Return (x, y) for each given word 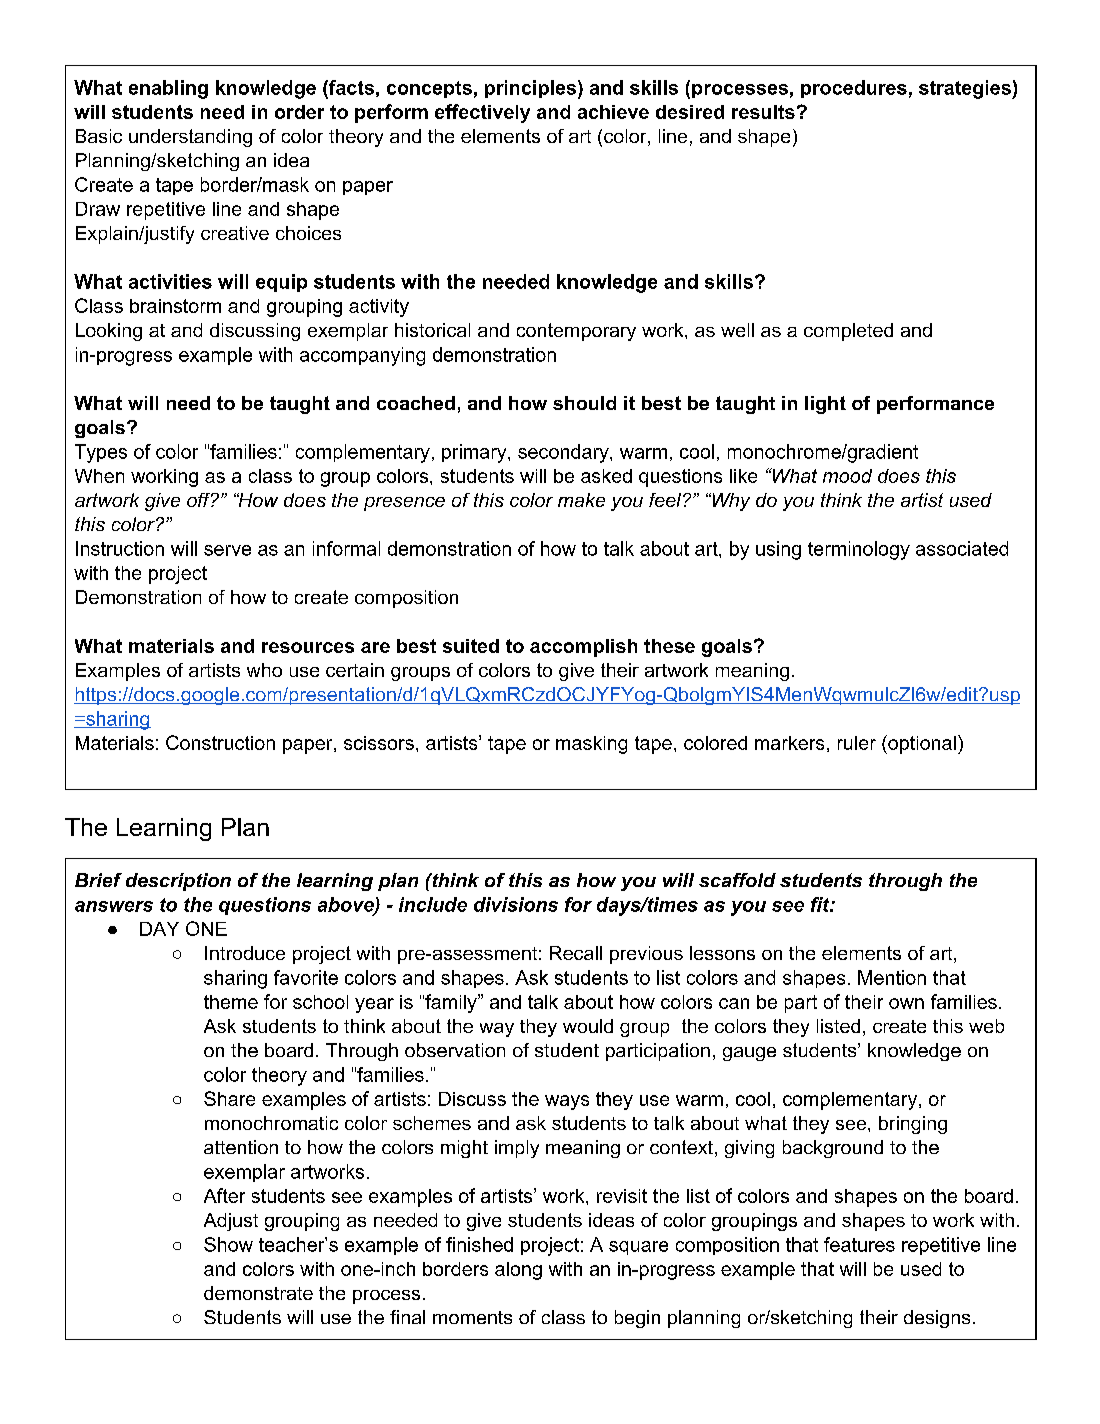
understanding (190, 138)
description (178, 882)
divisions (516, 904)
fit (821, 904)
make (581, 500)
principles (530, 89)
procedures (854, 89)
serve (227, 550)
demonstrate (258, 1293)
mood (847, 476)
